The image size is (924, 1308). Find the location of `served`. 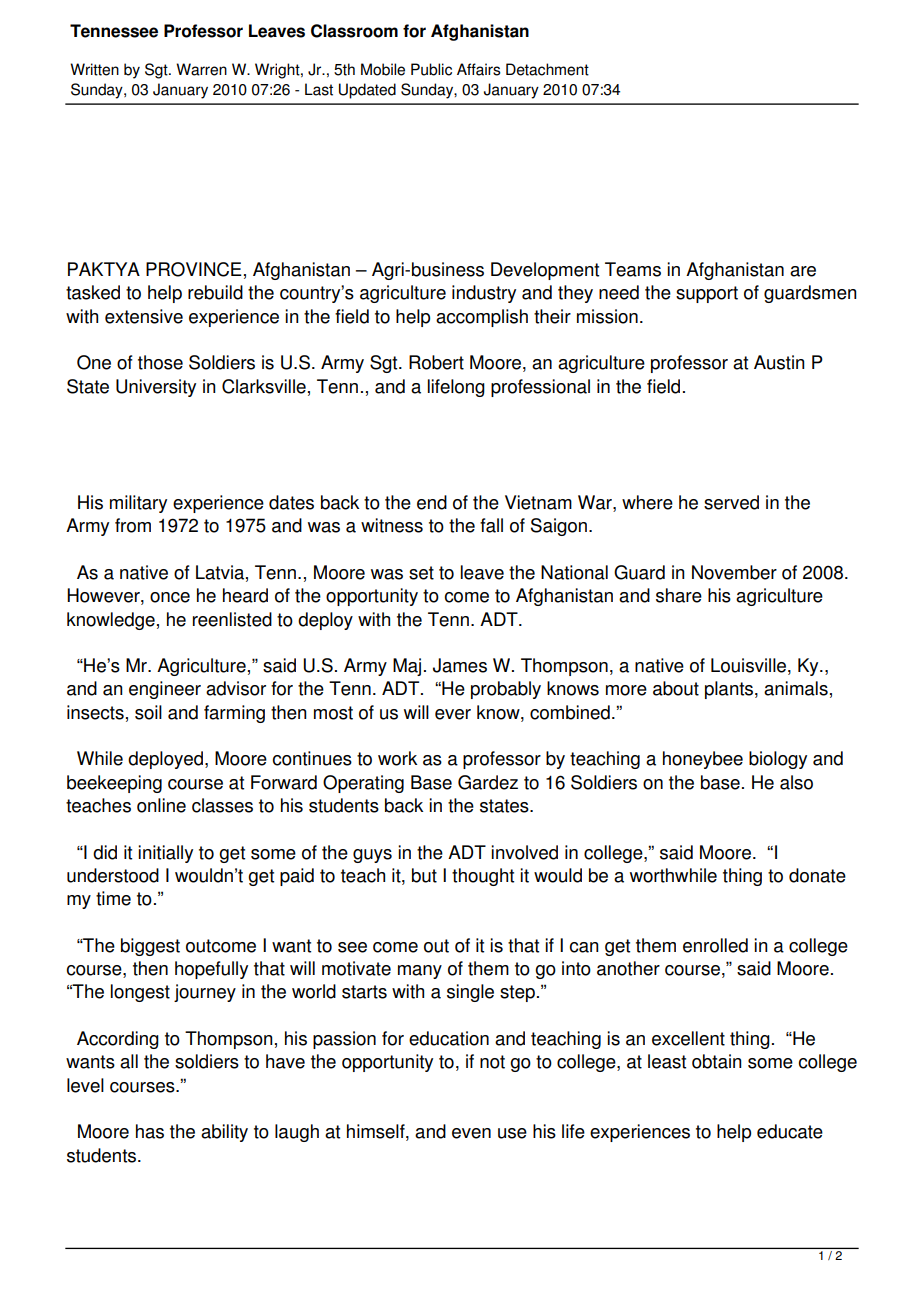

served is located at coordinates (731, 502).
